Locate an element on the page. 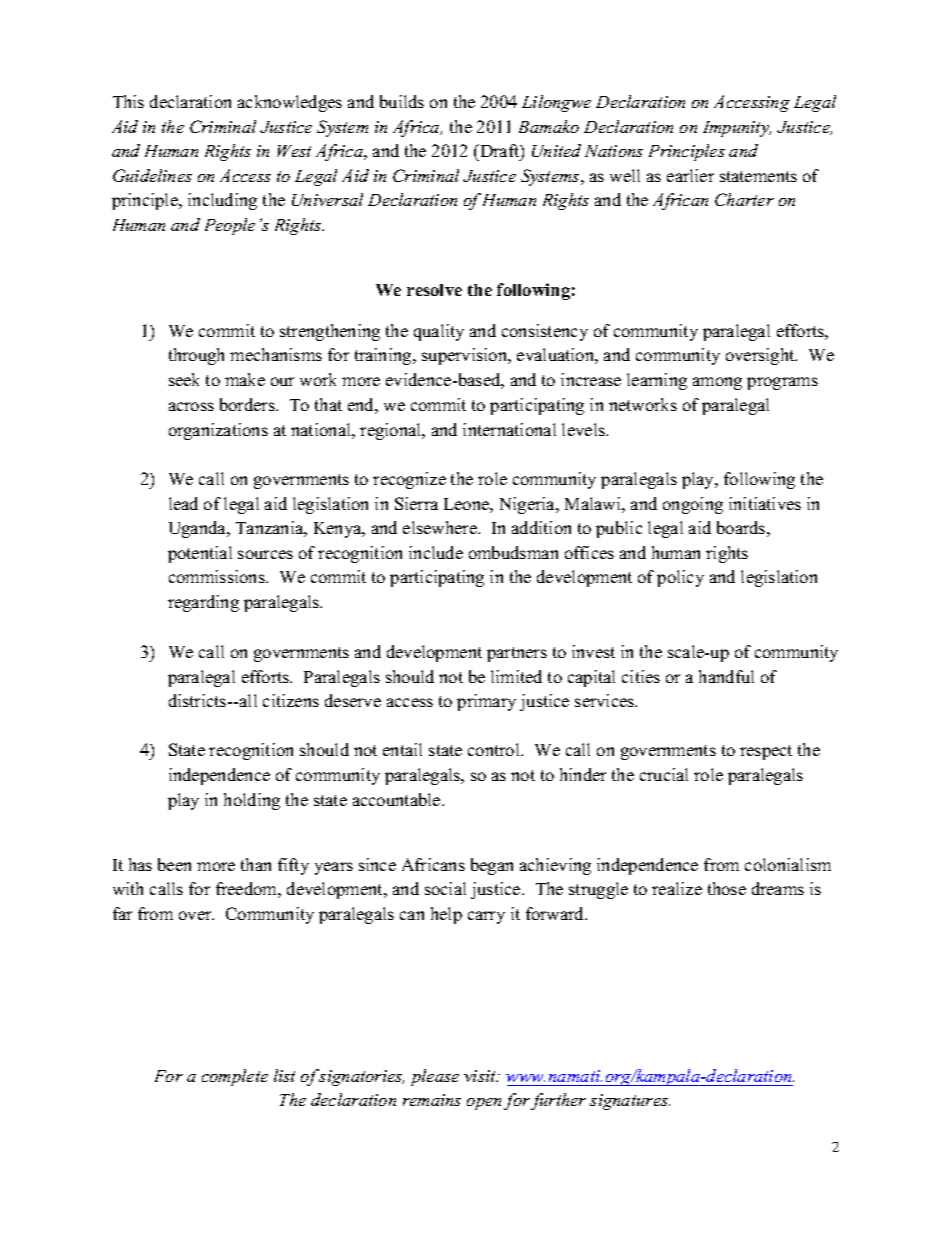  holding is located at coordinates (252, 801).
